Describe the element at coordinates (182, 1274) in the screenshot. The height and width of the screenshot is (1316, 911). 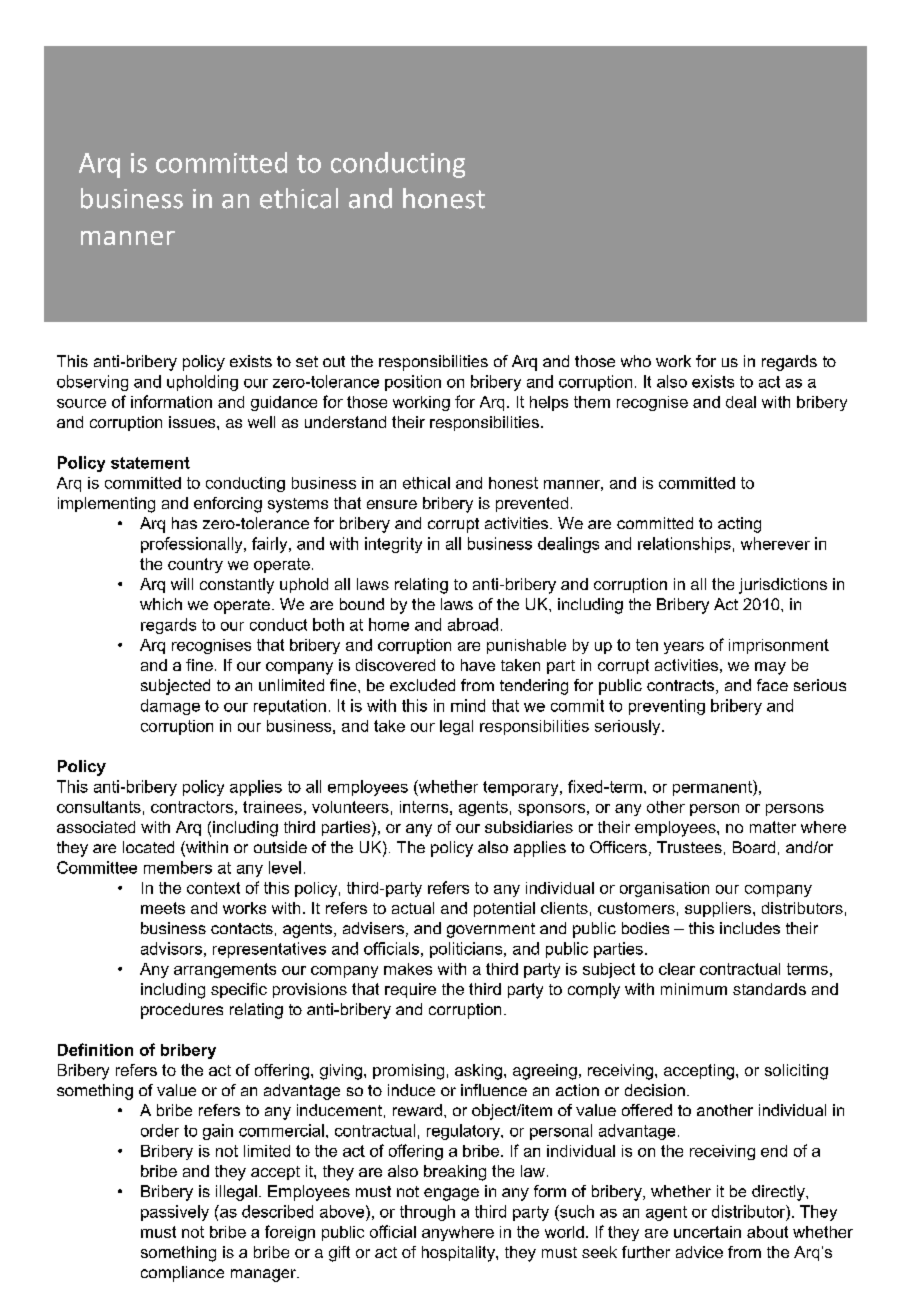
I see `compliance` at that location.
